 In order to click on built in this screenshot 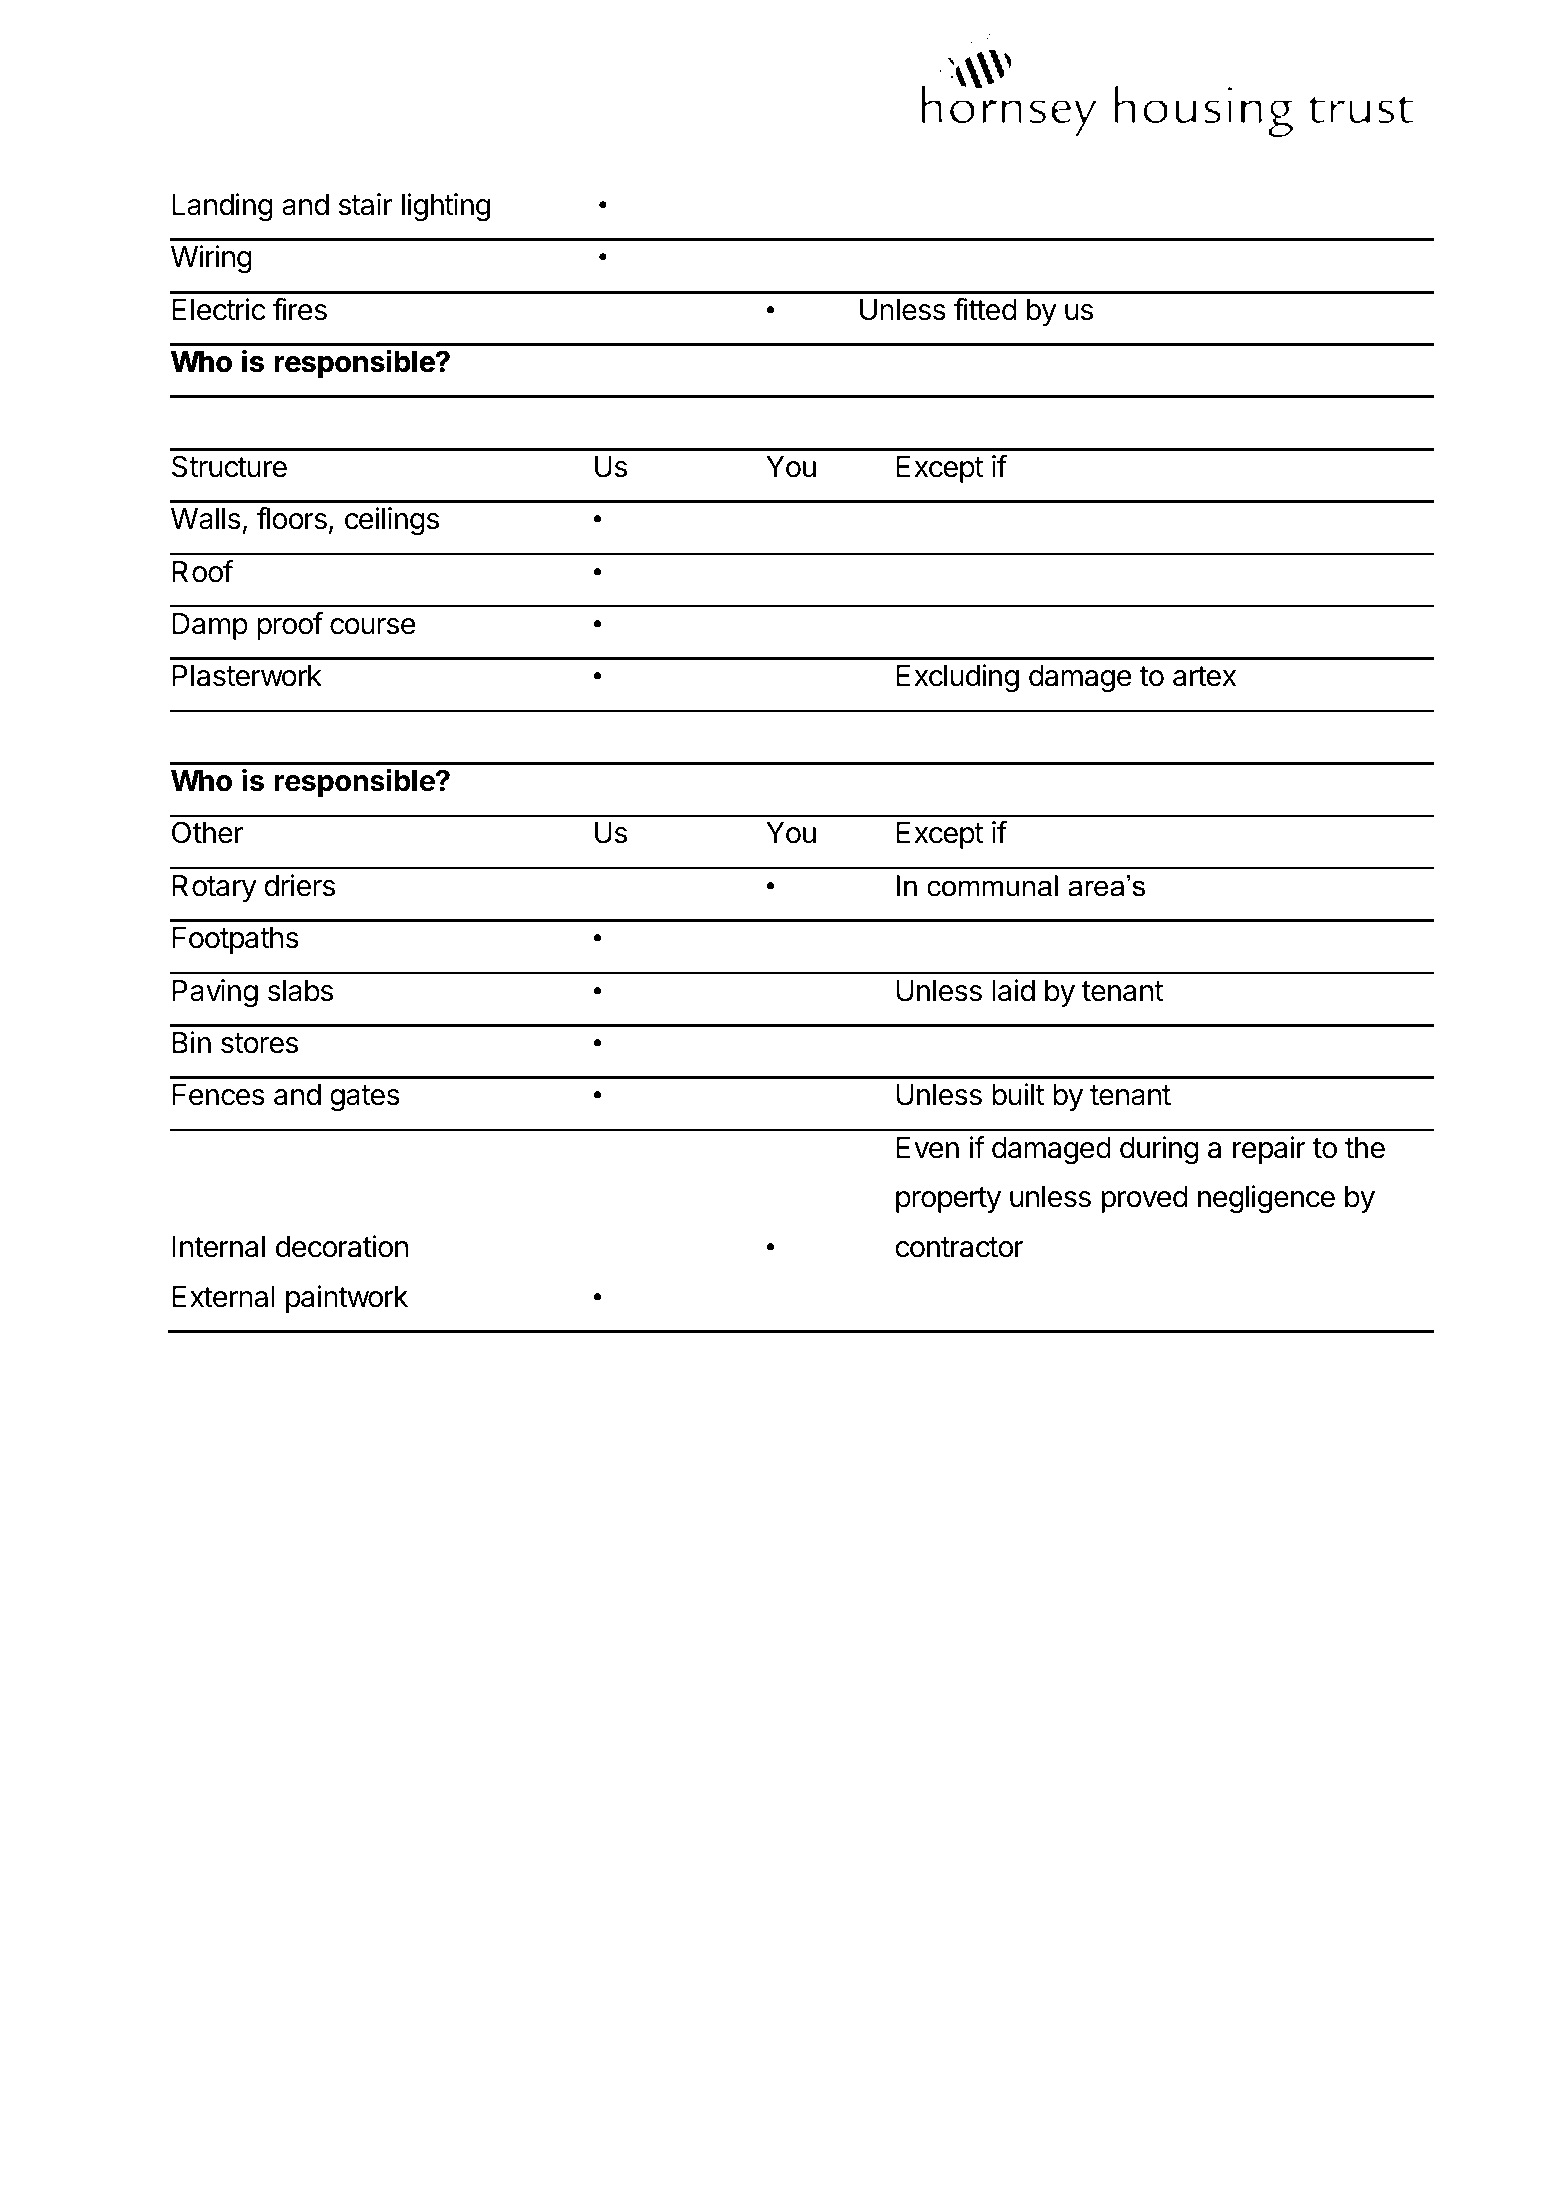, I will do `click(1018, 1094)`.
